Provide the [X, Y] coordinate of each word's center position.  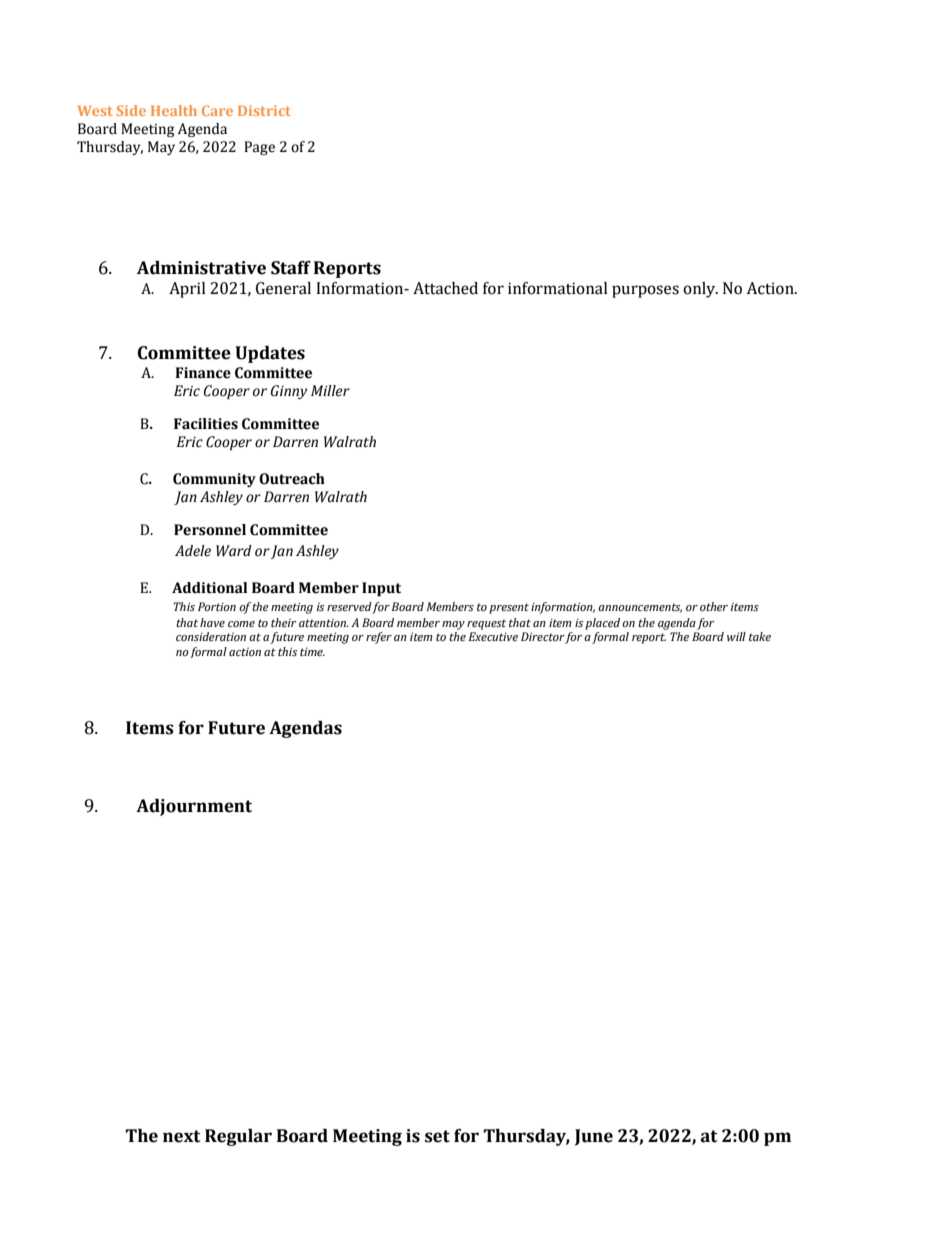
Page [259, 148]
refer [379, 638]
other [714, 606]
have [212, 622]
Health [174, 110]
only [700, 290]
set [437, 1136]
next [181, 1136]
